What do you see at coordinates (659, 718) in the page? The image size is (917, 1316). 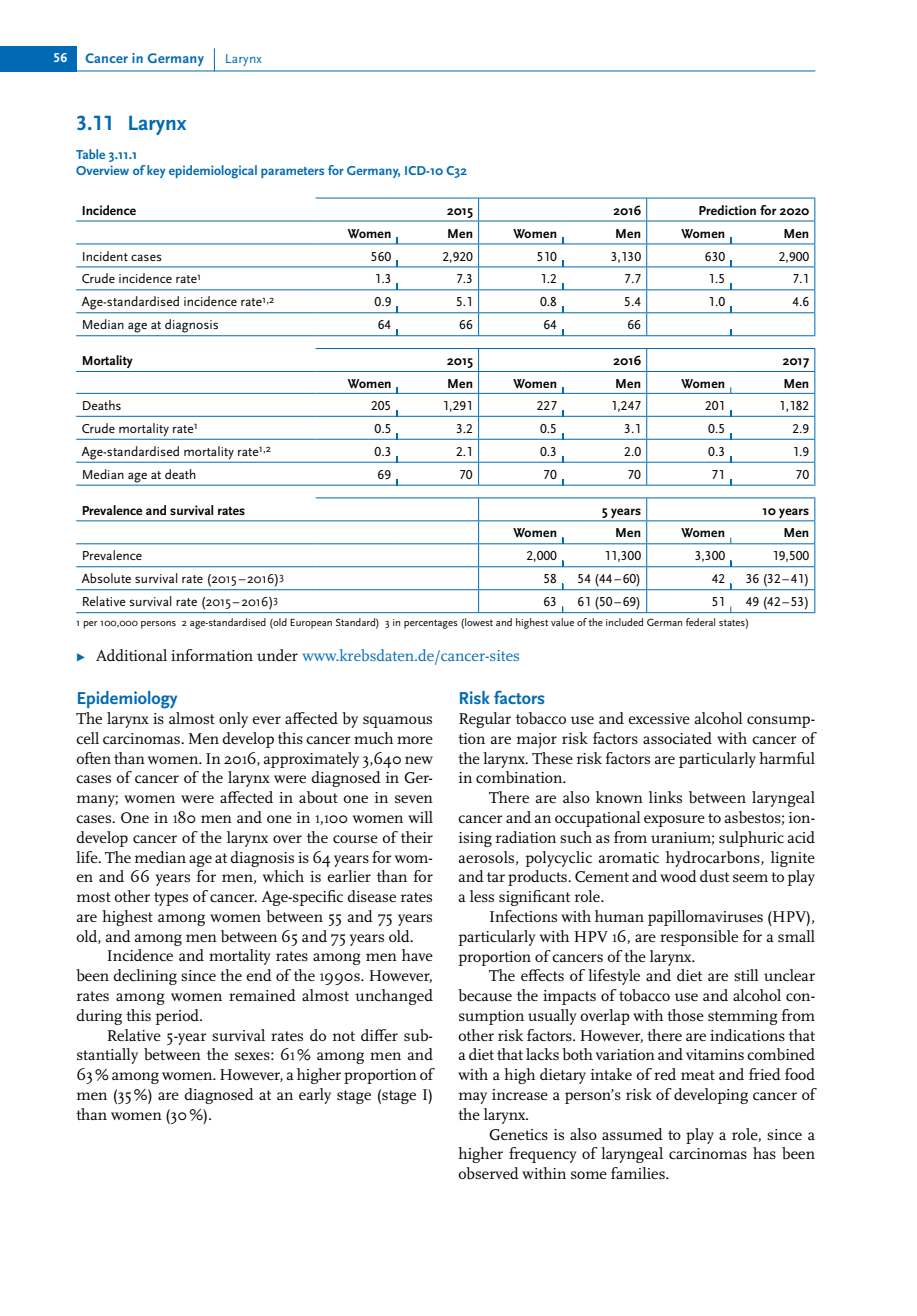 I see `excessive` at bounding box center [659, 718].
